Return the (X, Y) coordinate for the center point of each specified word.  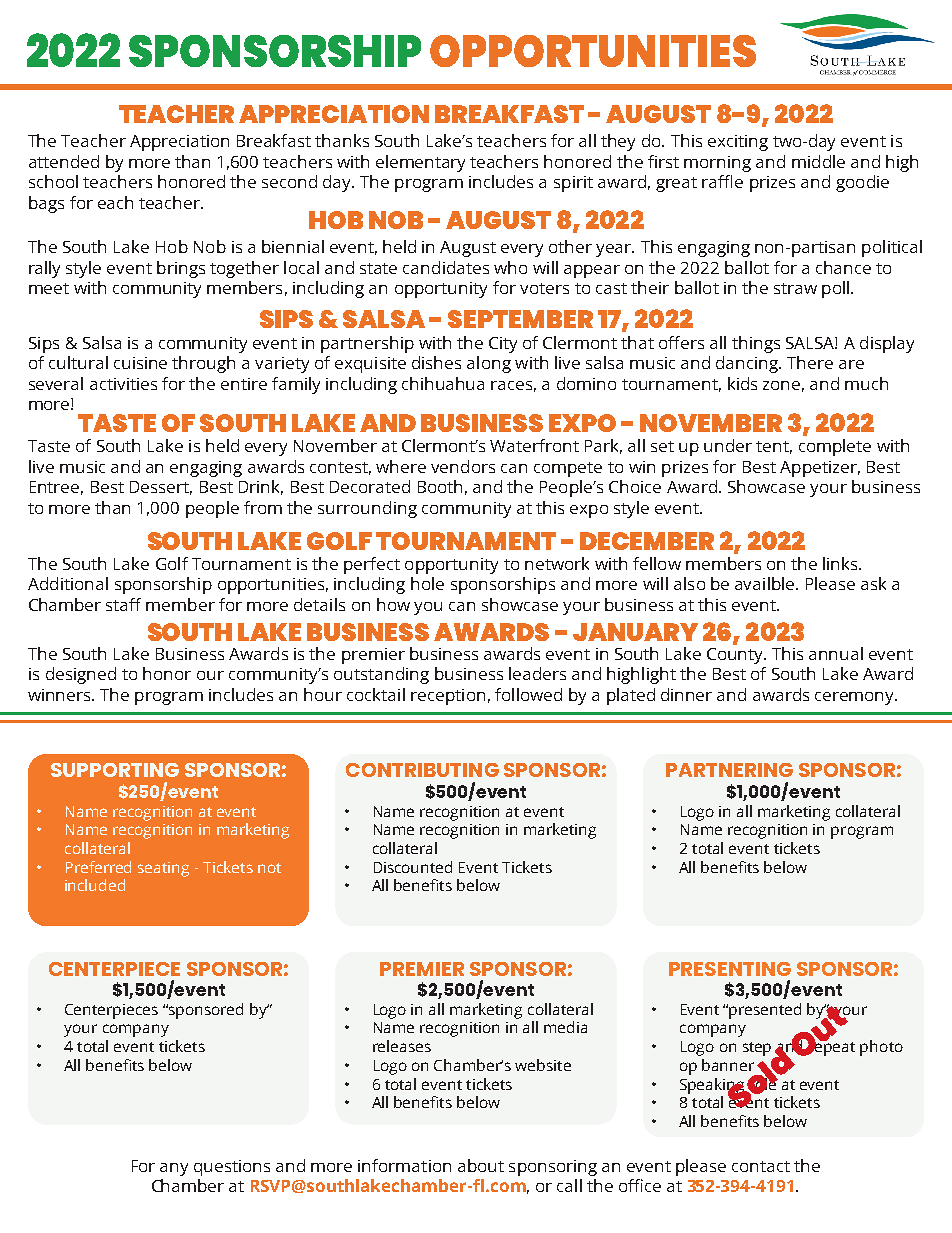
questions (232, 1168)
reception (448, 697)
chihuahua (443, 383)
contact (761, 1166)
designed (81, 675)
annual (836, 653)
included (95, 885)
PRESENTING (730, 969)
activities (123, 384)
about (481, 1165)
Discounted (413, 867)
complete (835, 447)
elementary (420, 163)
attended (64, 161)
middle (818, 161)
